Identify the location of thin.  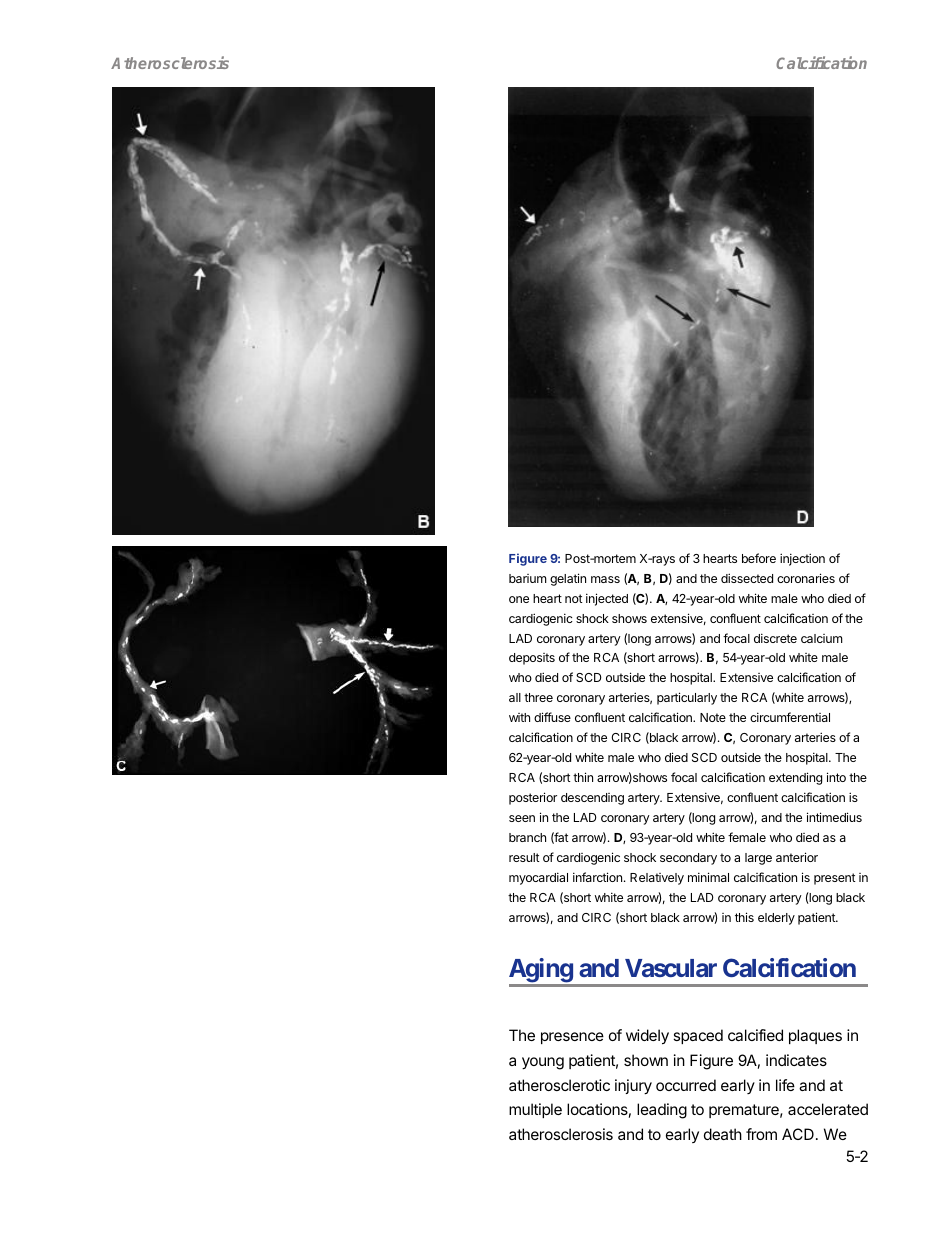
(583, 777).
